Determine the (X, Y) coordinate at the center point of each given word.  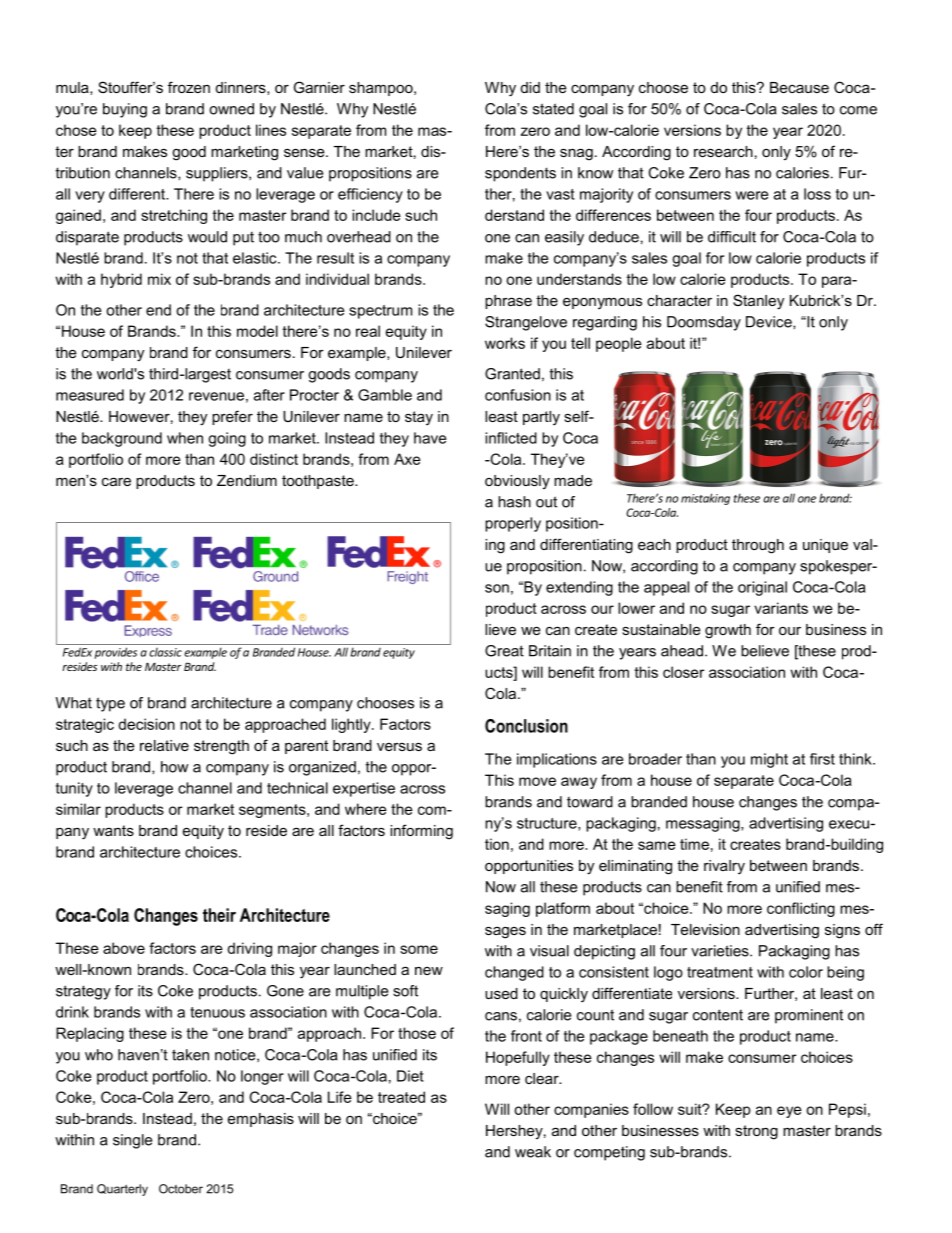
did (530, 87)
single (132, 1141)
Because (799, 87)
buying (125, 110)
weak (533, 1152)
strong (756, 1132)
